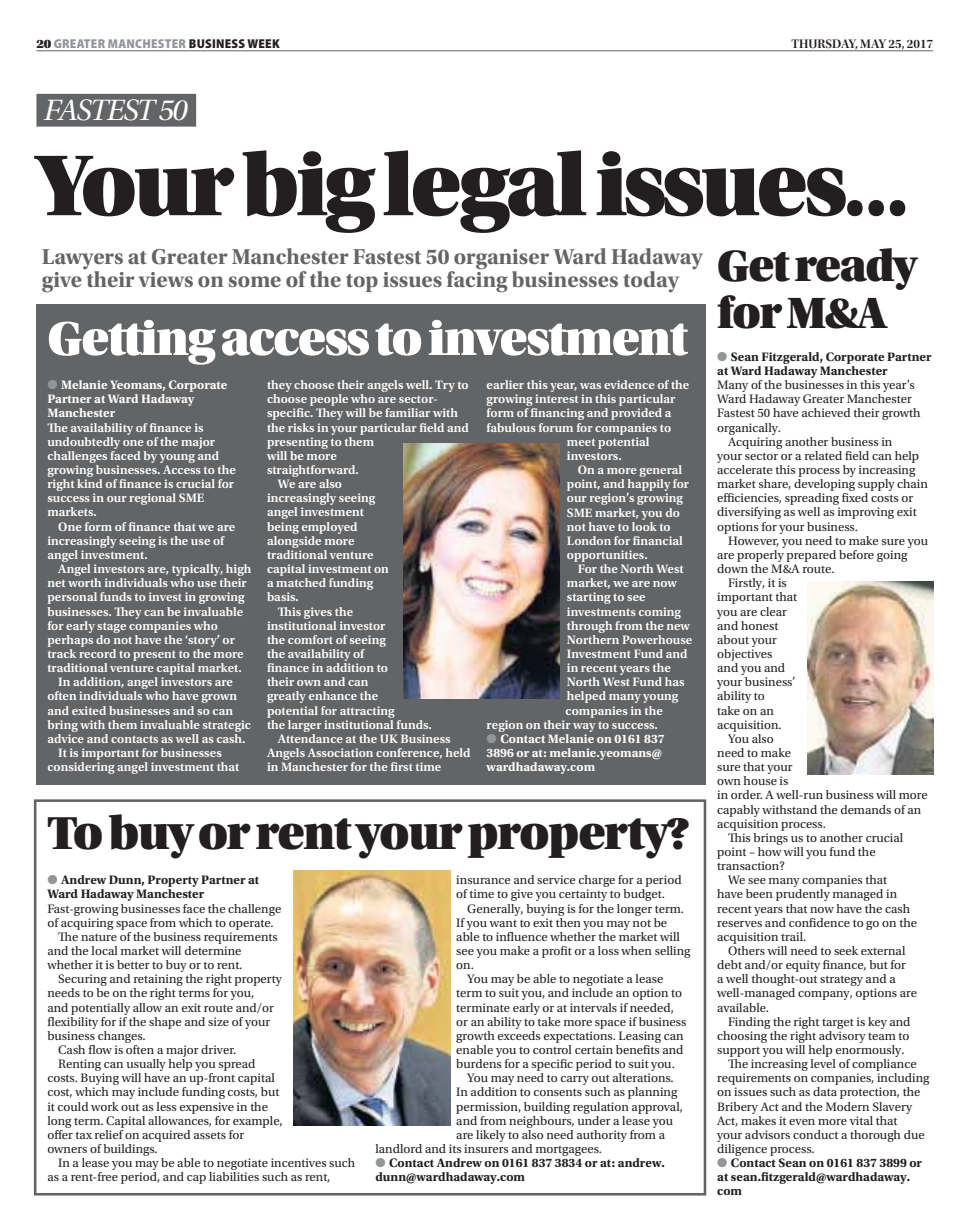  I want to click on legal, so click(485, 191).
